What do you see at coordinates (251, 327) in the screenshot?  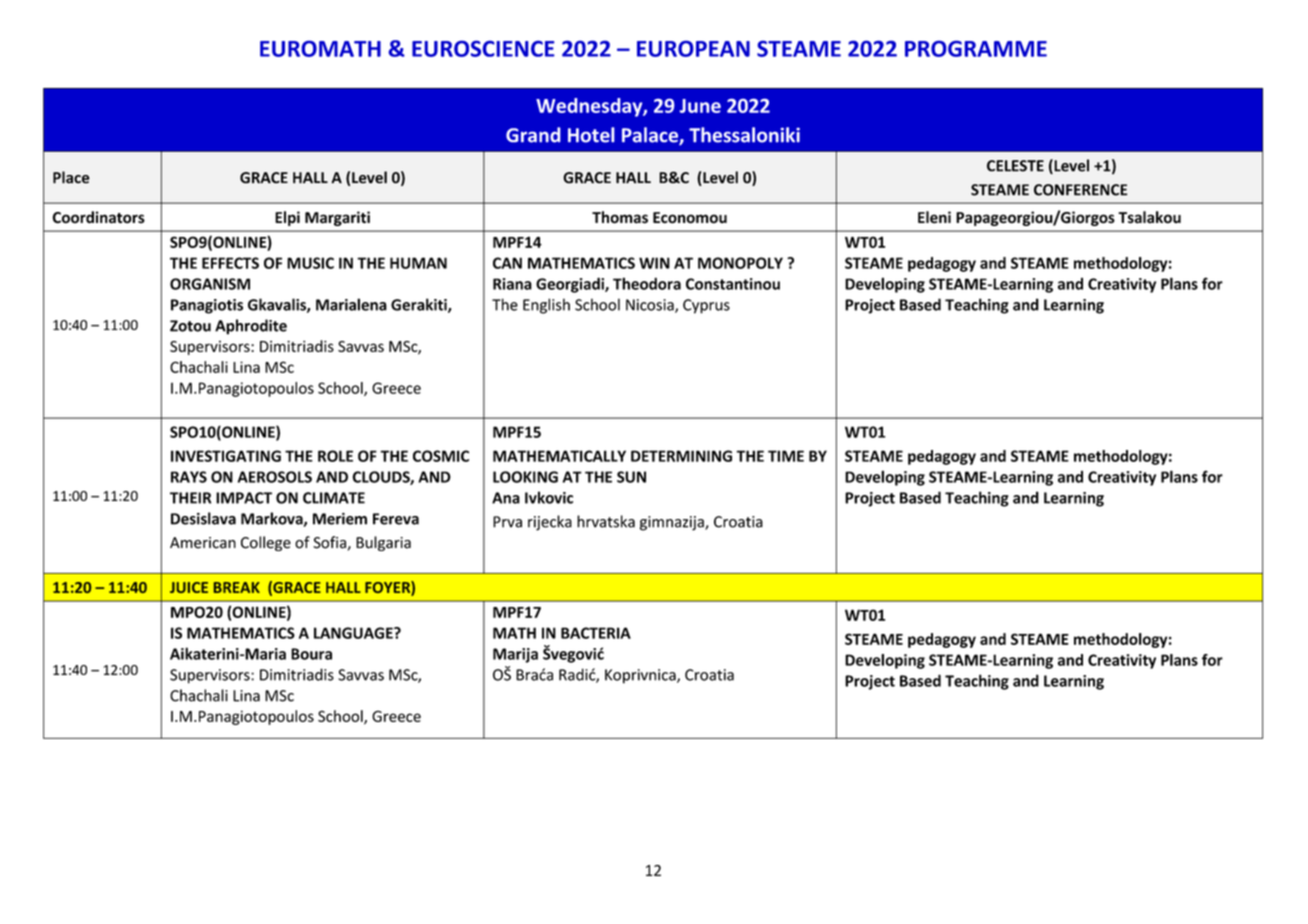 I see `Aphrodite` at bounding box center [251, 327].
